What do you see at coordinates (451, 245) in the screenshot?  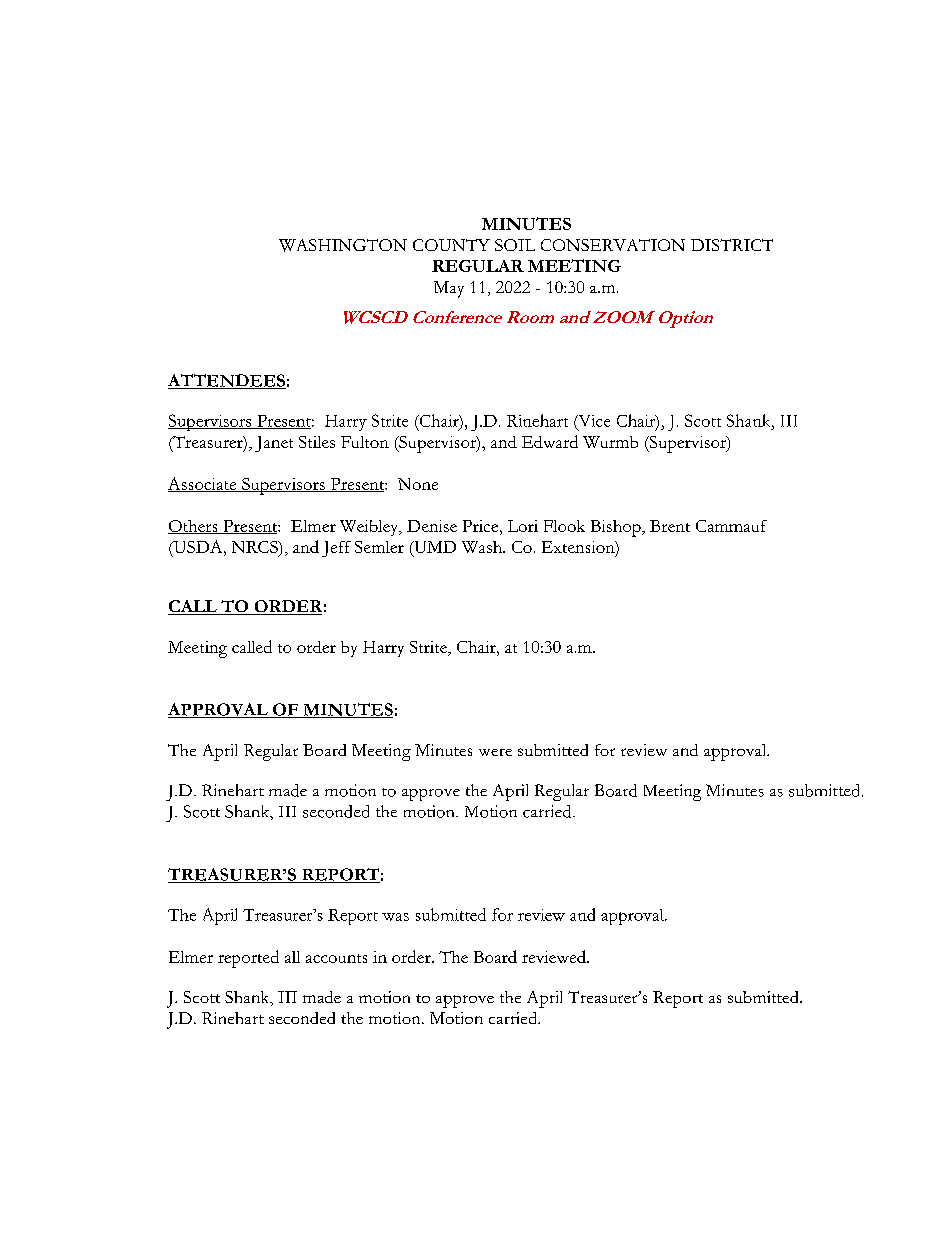 I see `COUNTY` at bounding box center [451, 245].
